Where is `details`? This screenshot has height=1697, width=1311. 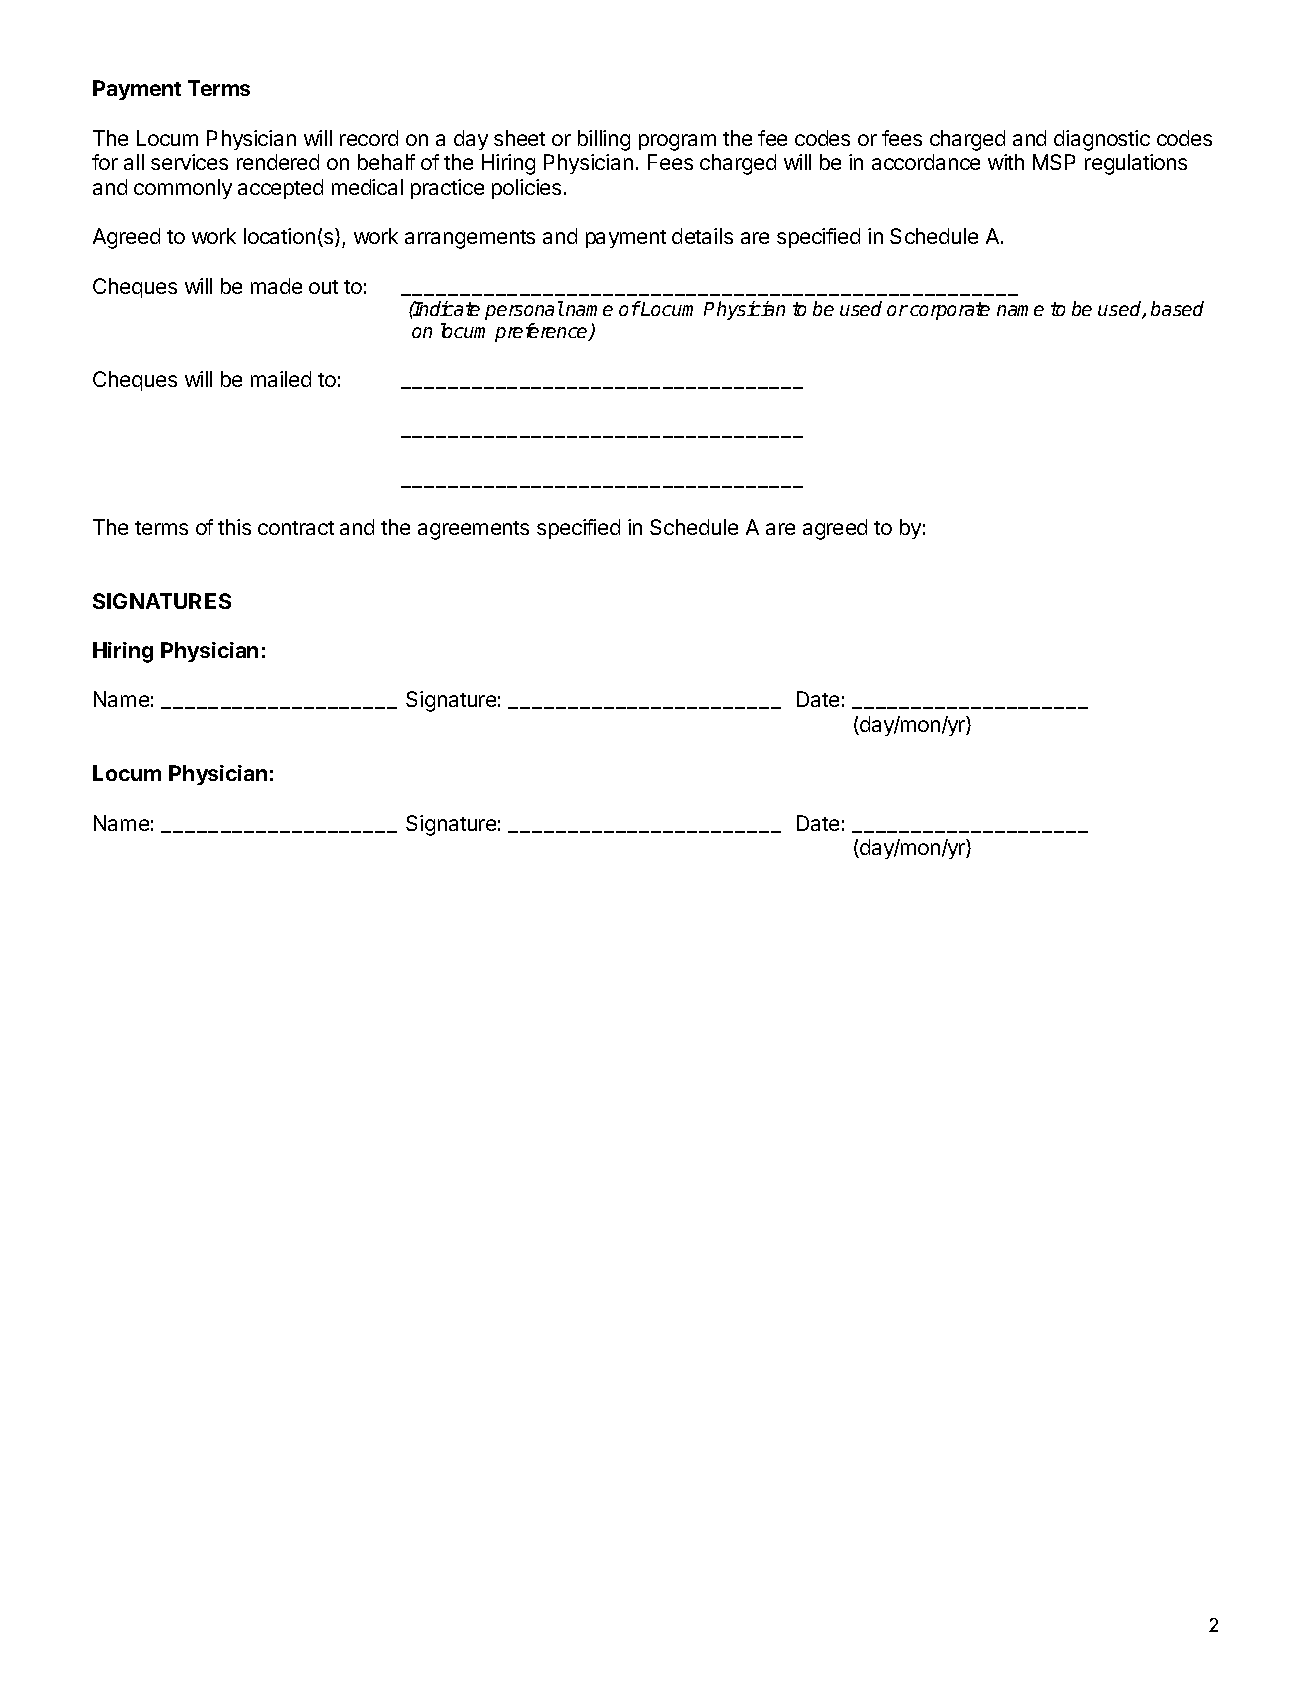 details is located at coordinates (702, 236).
